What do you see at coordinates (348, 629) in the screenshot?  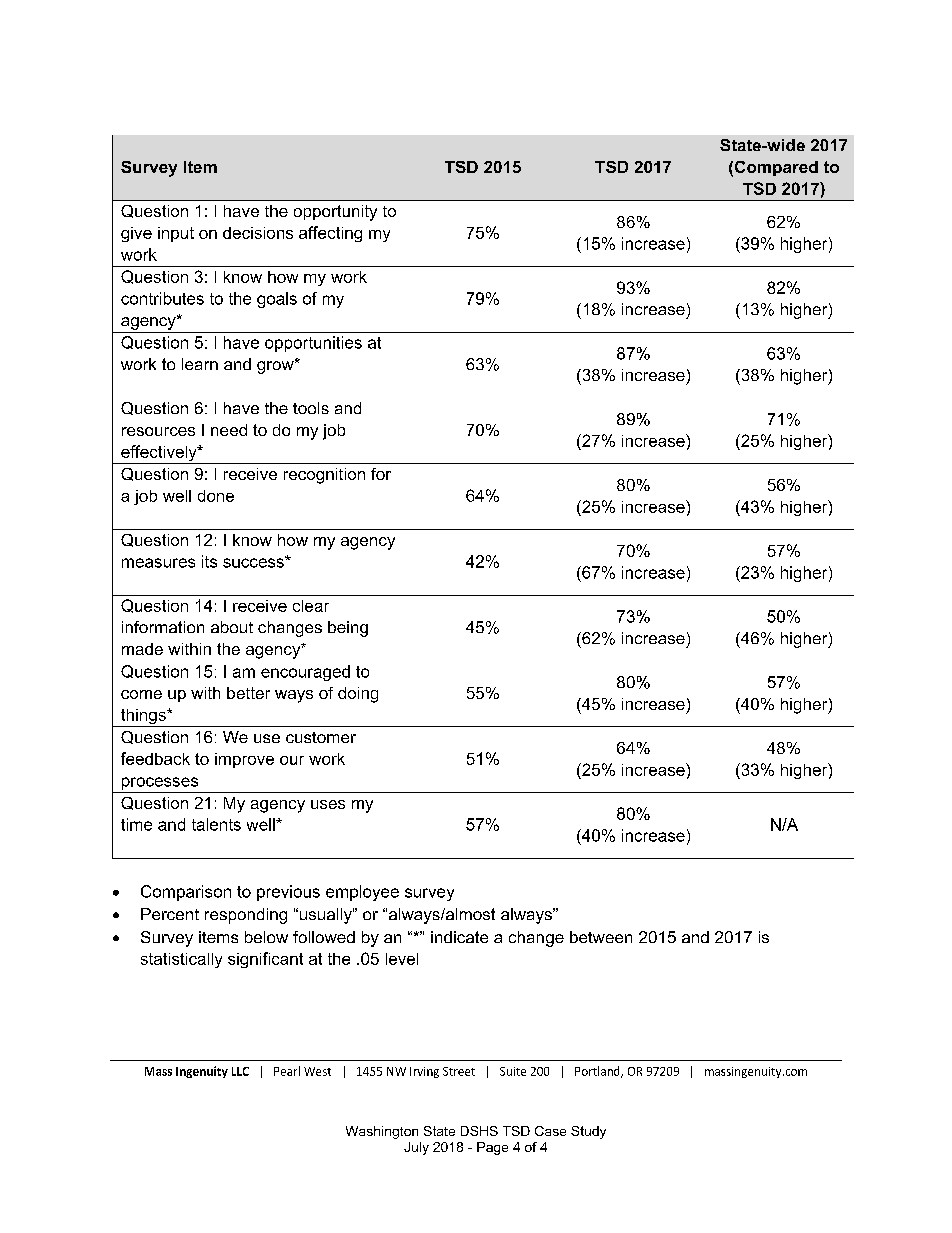 I see `being` at bounding box center [348, 629].
